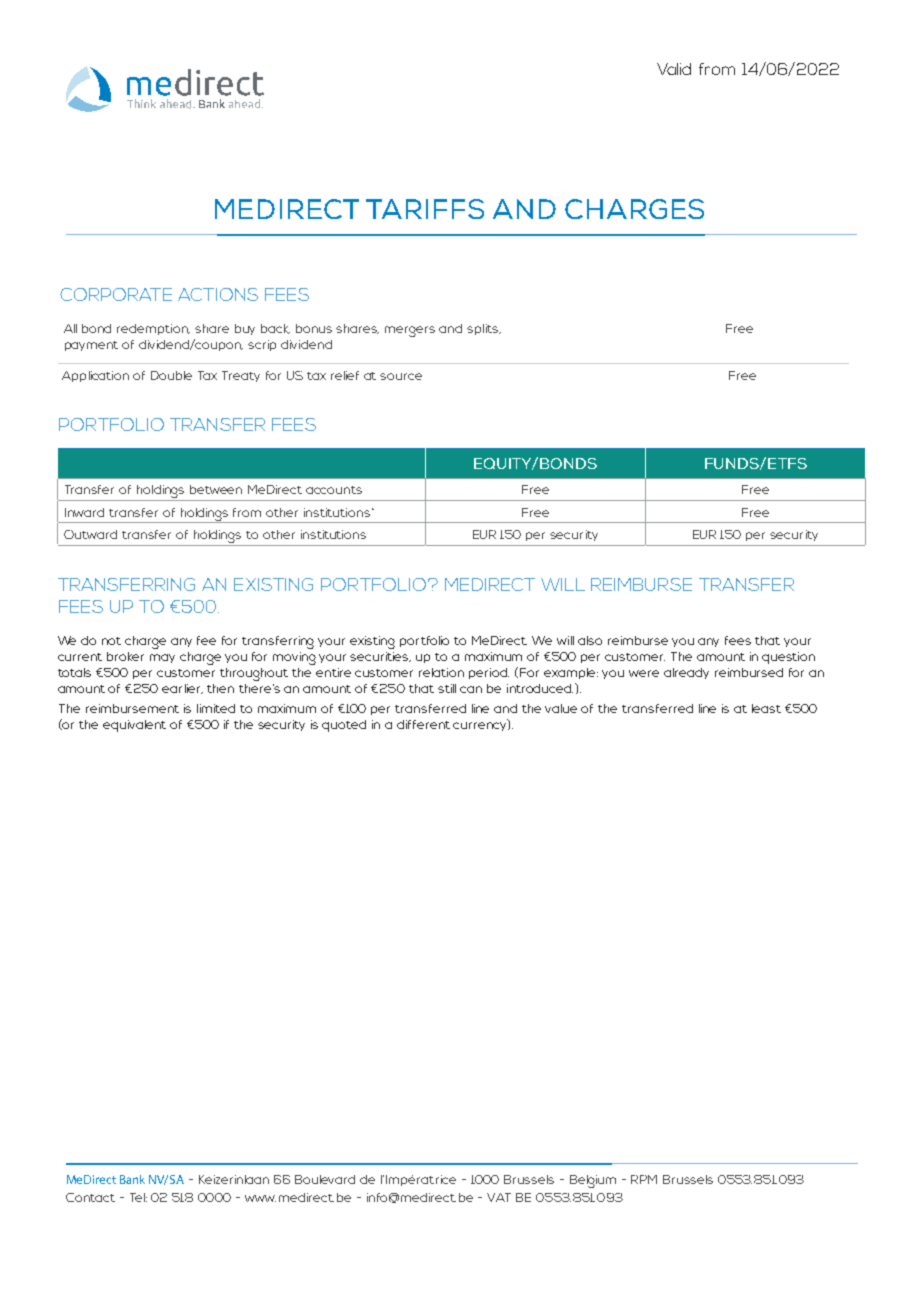  Describe the element at coordinates (499, 1197) in the document. I see `VAT` at that location.
